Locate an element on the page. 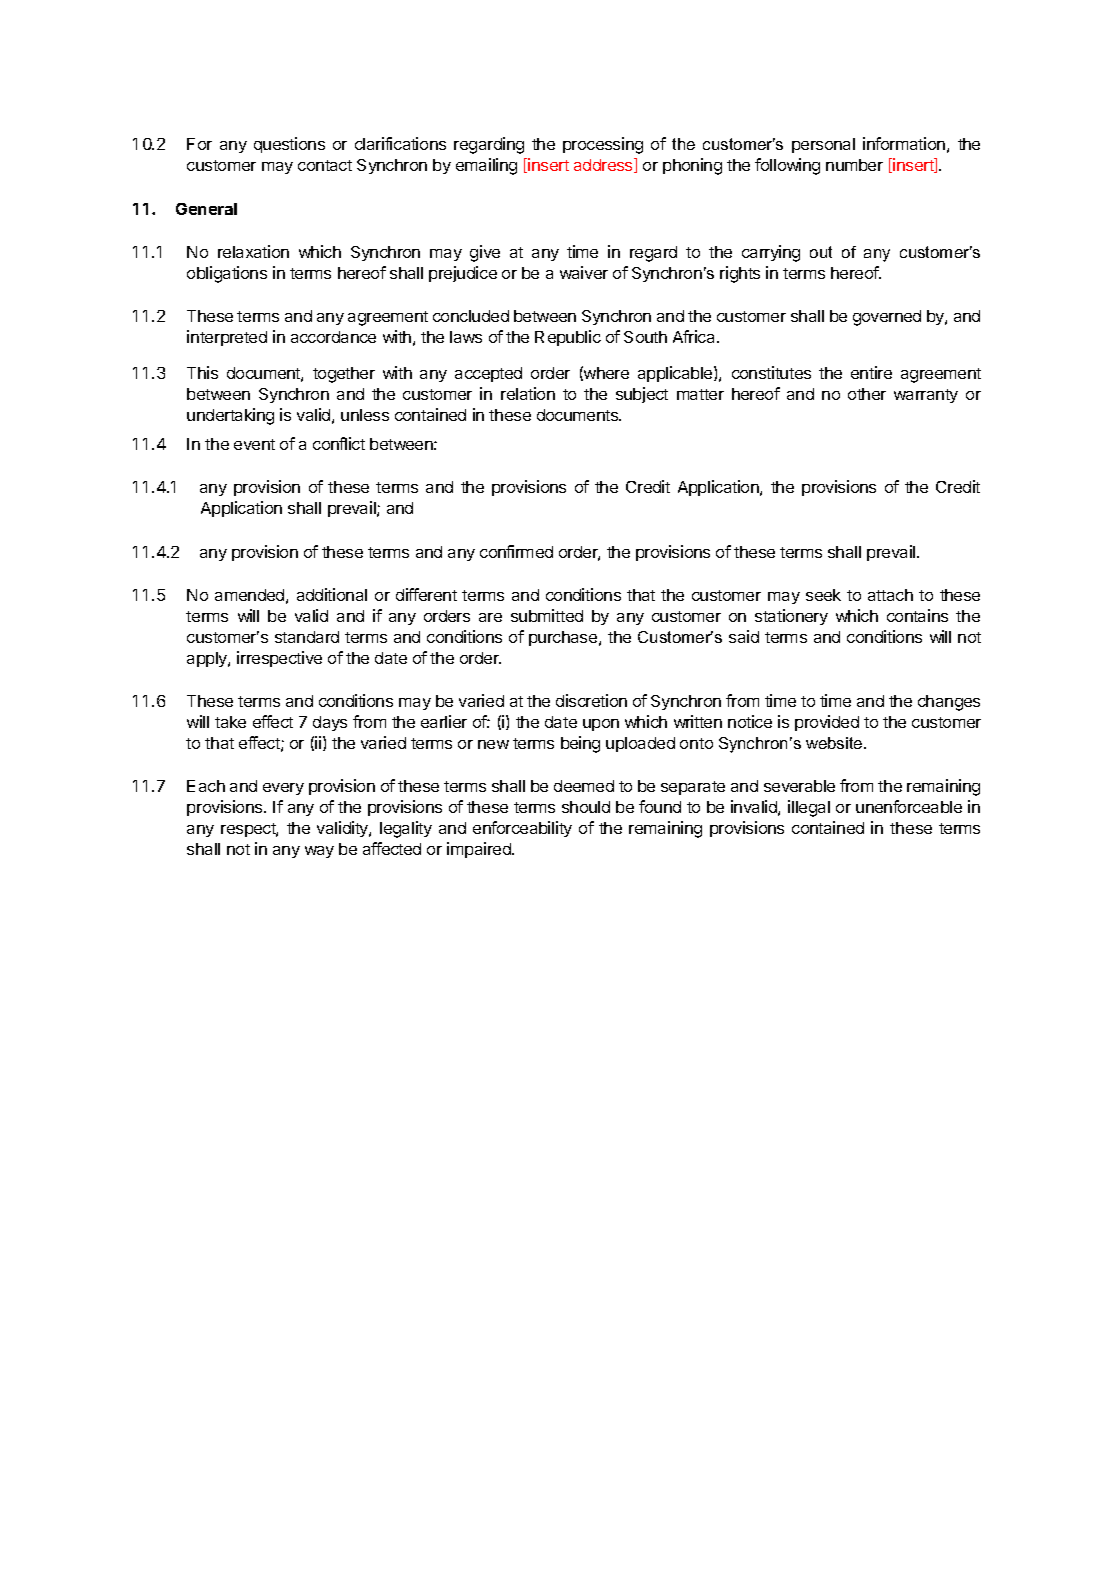 This document has width=1116, height=1578. event is located at coordinates (254, 444).
